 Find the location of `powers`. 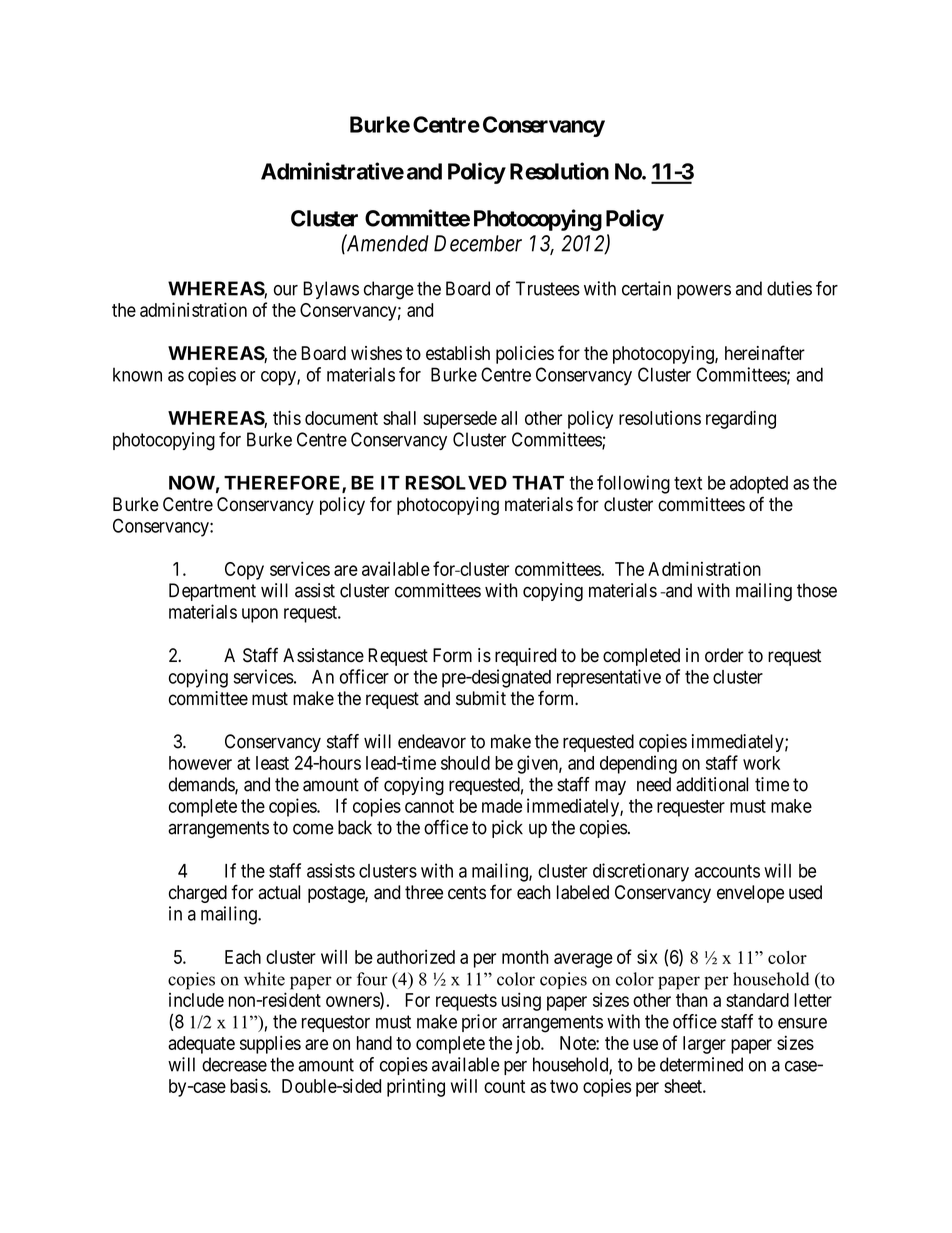

powers is located at coordinates (704, 292).
